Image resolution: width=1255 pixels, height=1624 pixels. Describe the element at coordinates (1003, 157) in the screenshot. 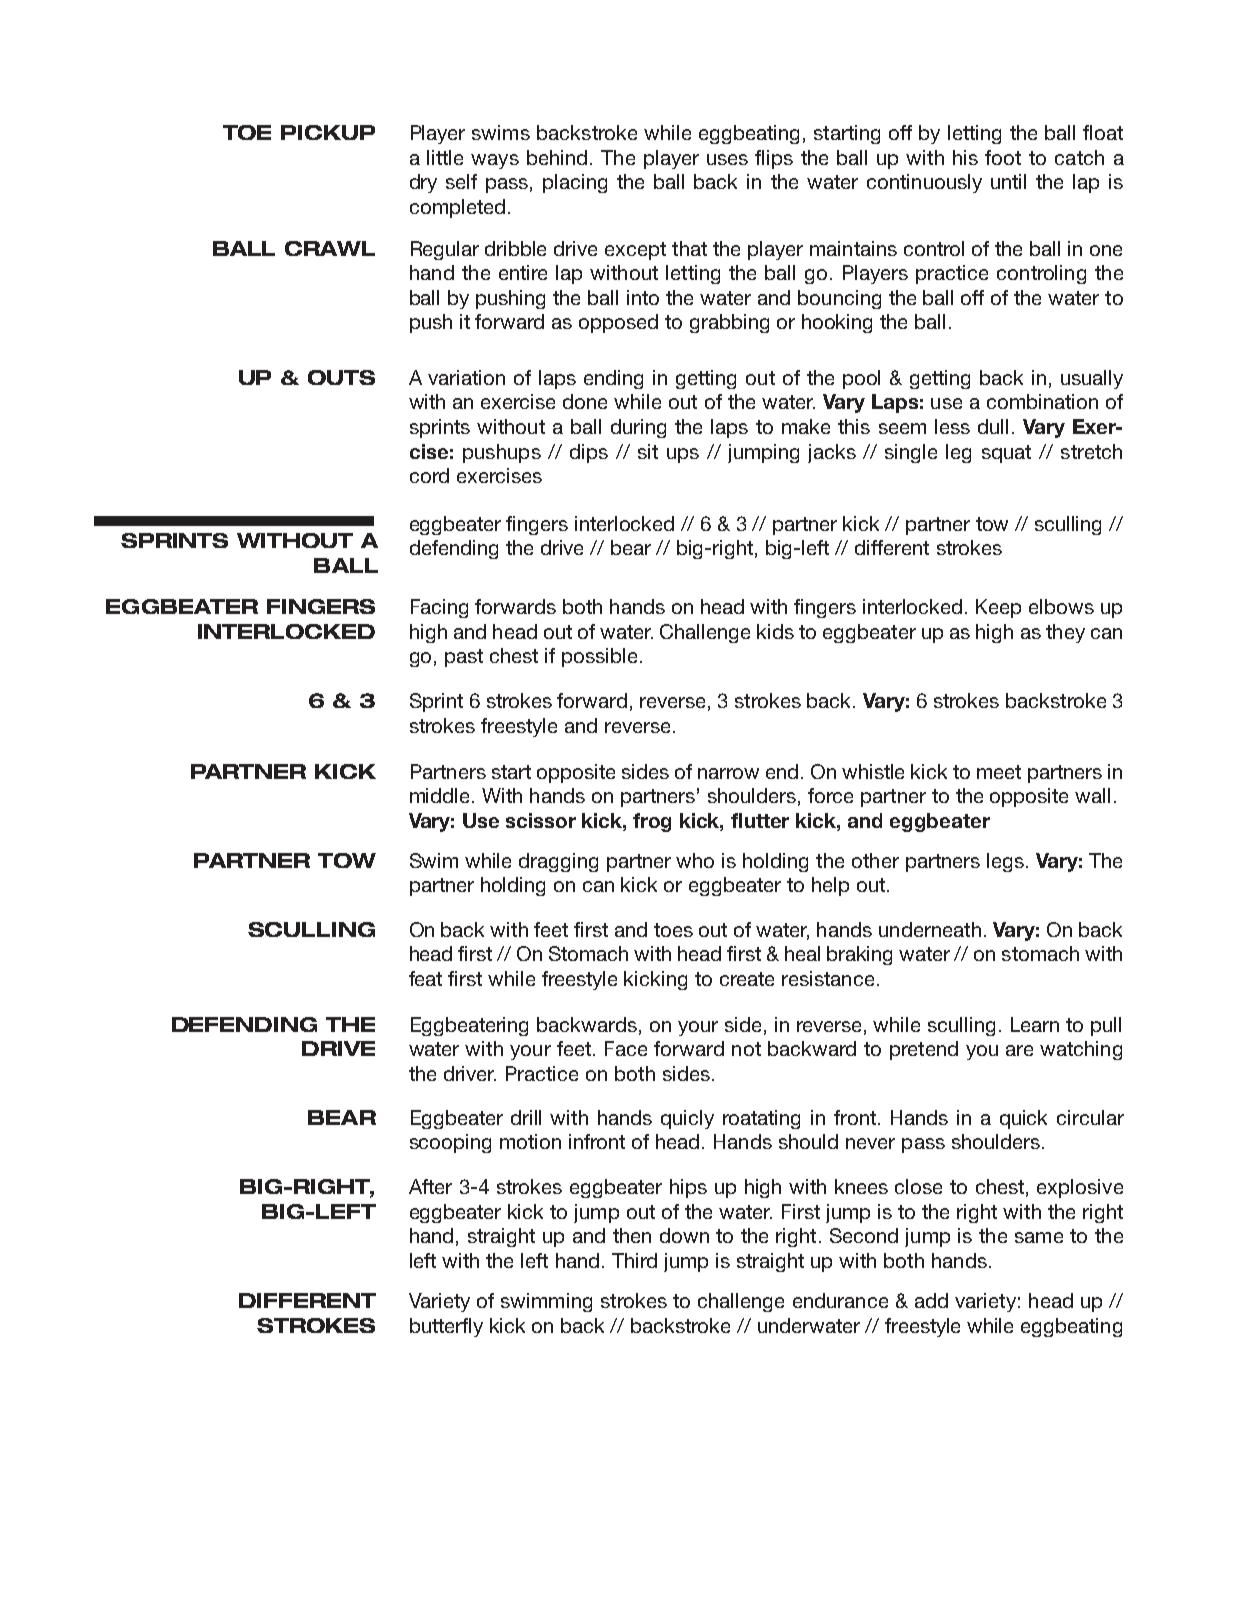

I see `foot` at that location.
